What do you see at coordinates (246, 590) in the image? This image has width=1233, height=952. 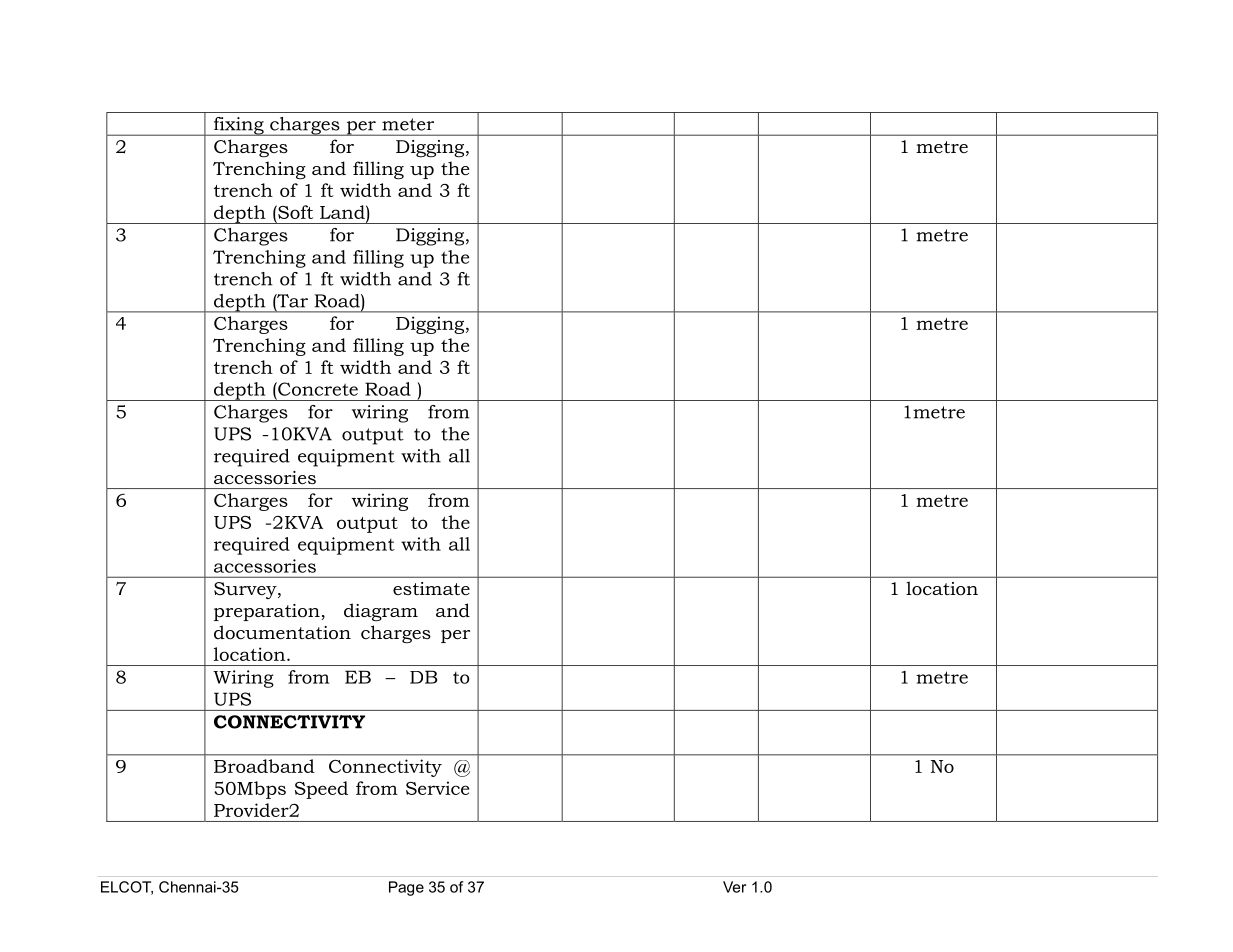 I see `Survey` at bounding box center [246, 590].
